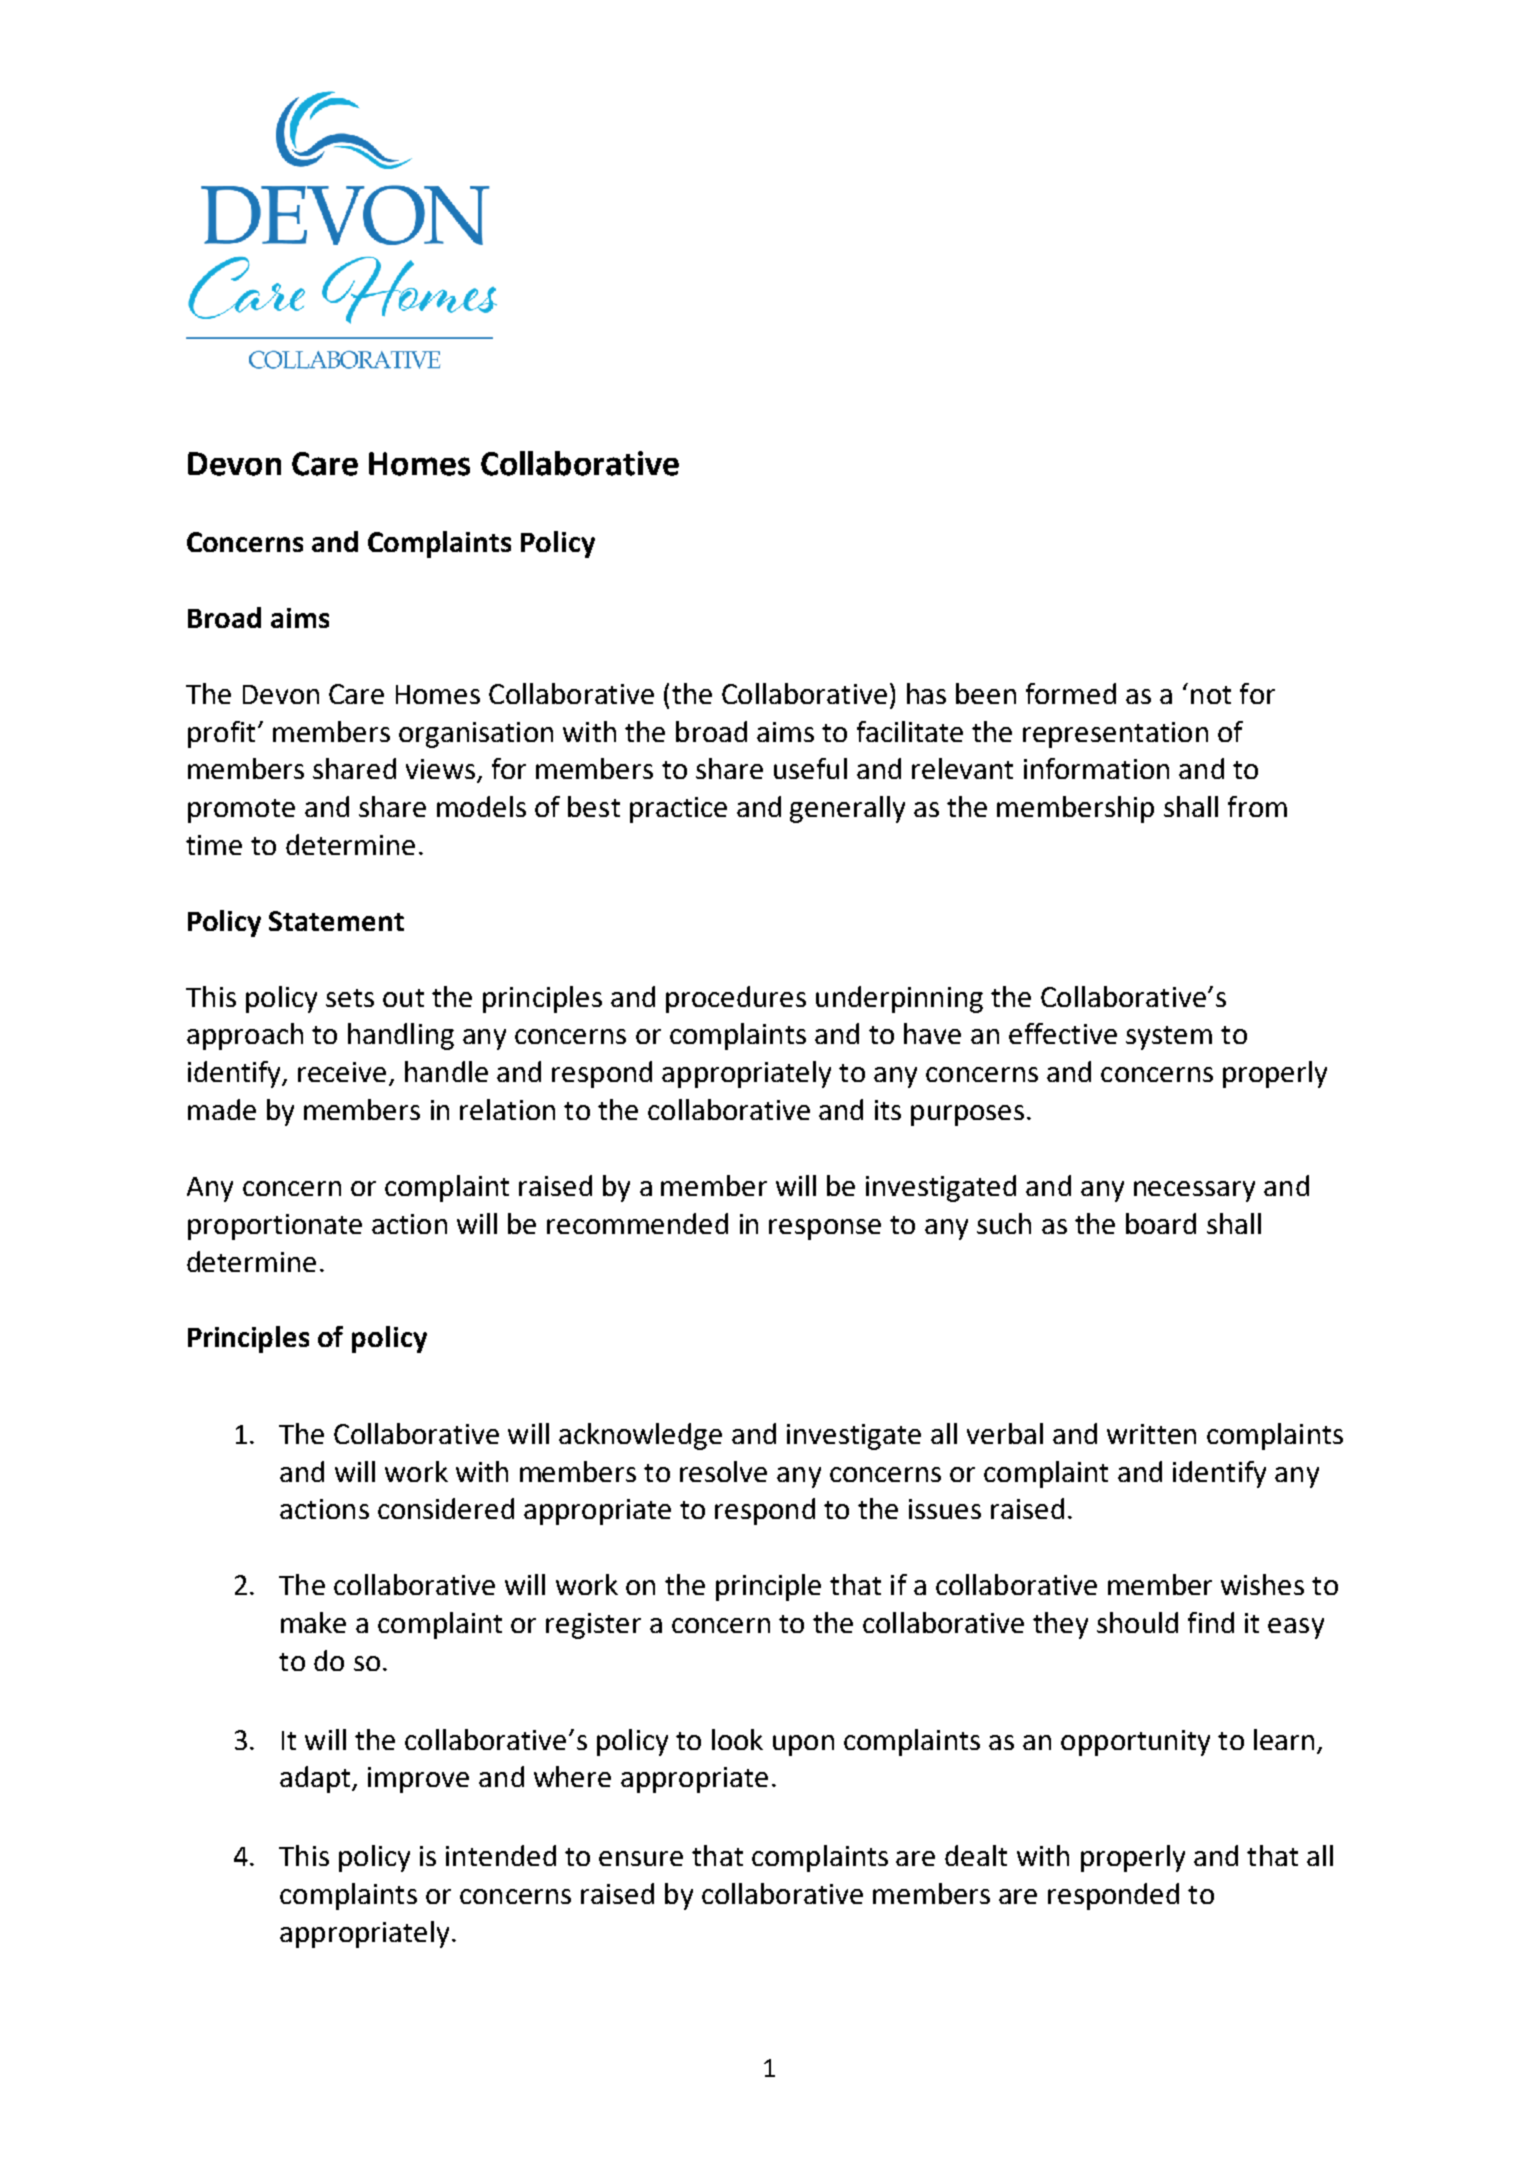 Image resolution: width=1539 pixels, height=2176 pixels. Describe the element at coordinates (810, 768) in the screenshot. I see `useful` at that location.
